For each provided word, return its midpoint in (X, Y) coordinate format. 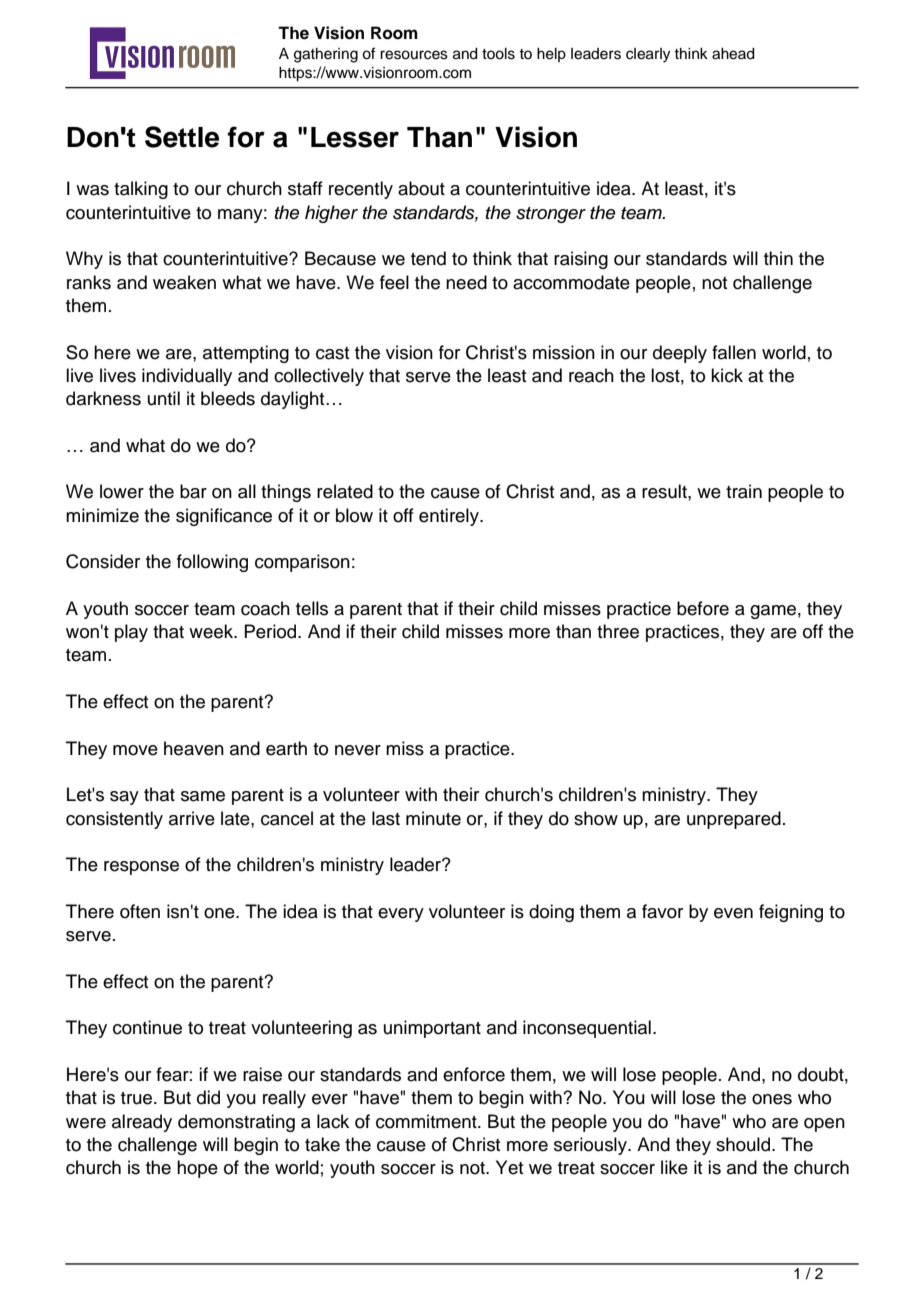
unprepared (734, 820)
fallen (734, 352)
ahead (733, 54)
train (744, 491)
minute (433, 818)
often (140, 911)
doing (551, 913)
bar (193, 491)
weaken (184, 282)
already (142, 1123)
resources (414, 55)
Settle (182, 137)
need (466, 282)
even (733, 913)
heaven (194, 748)
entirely (450, 517)
